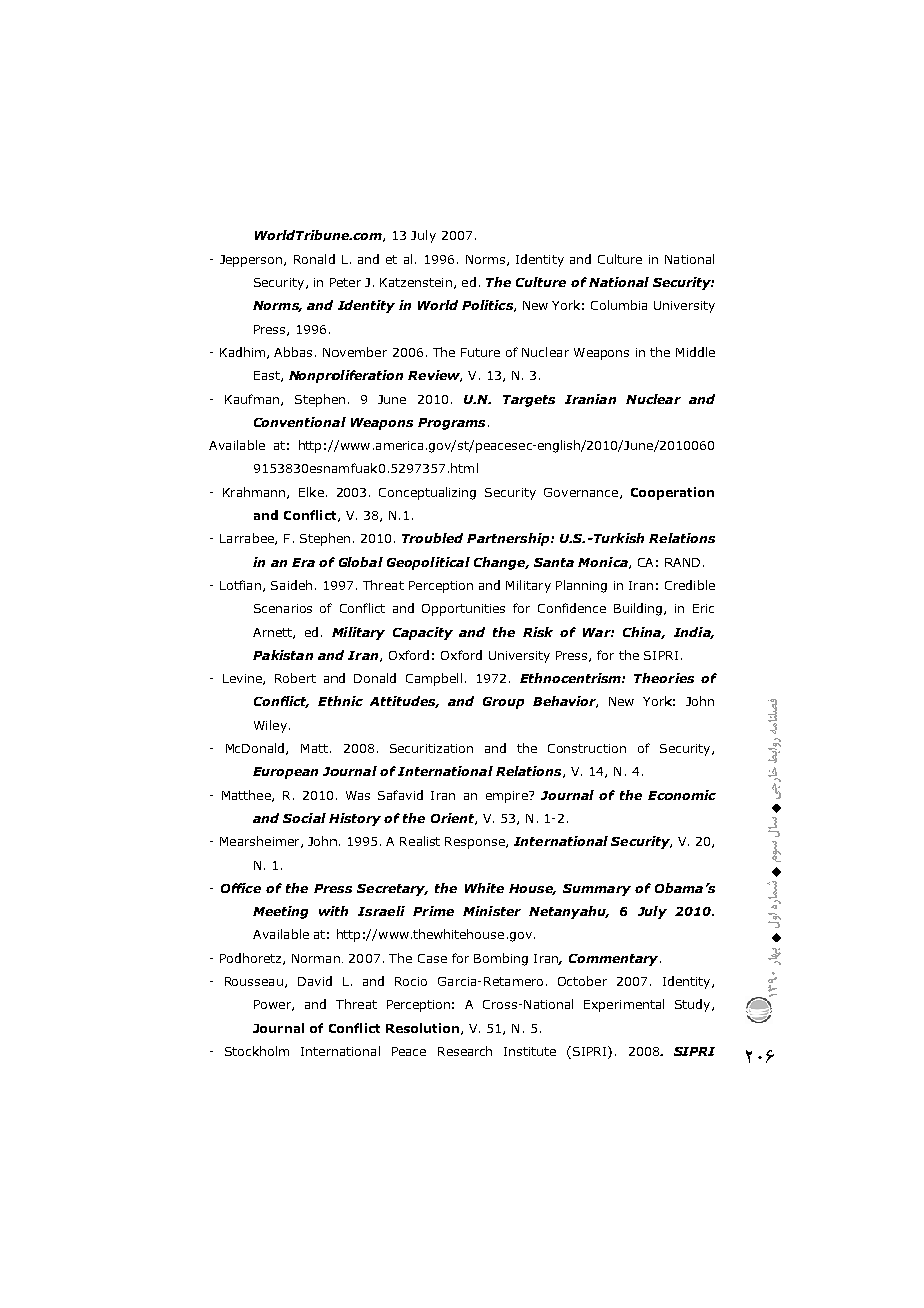 This image has width=924, height=1308. I want to click on Capacity, so click(423, 633).
